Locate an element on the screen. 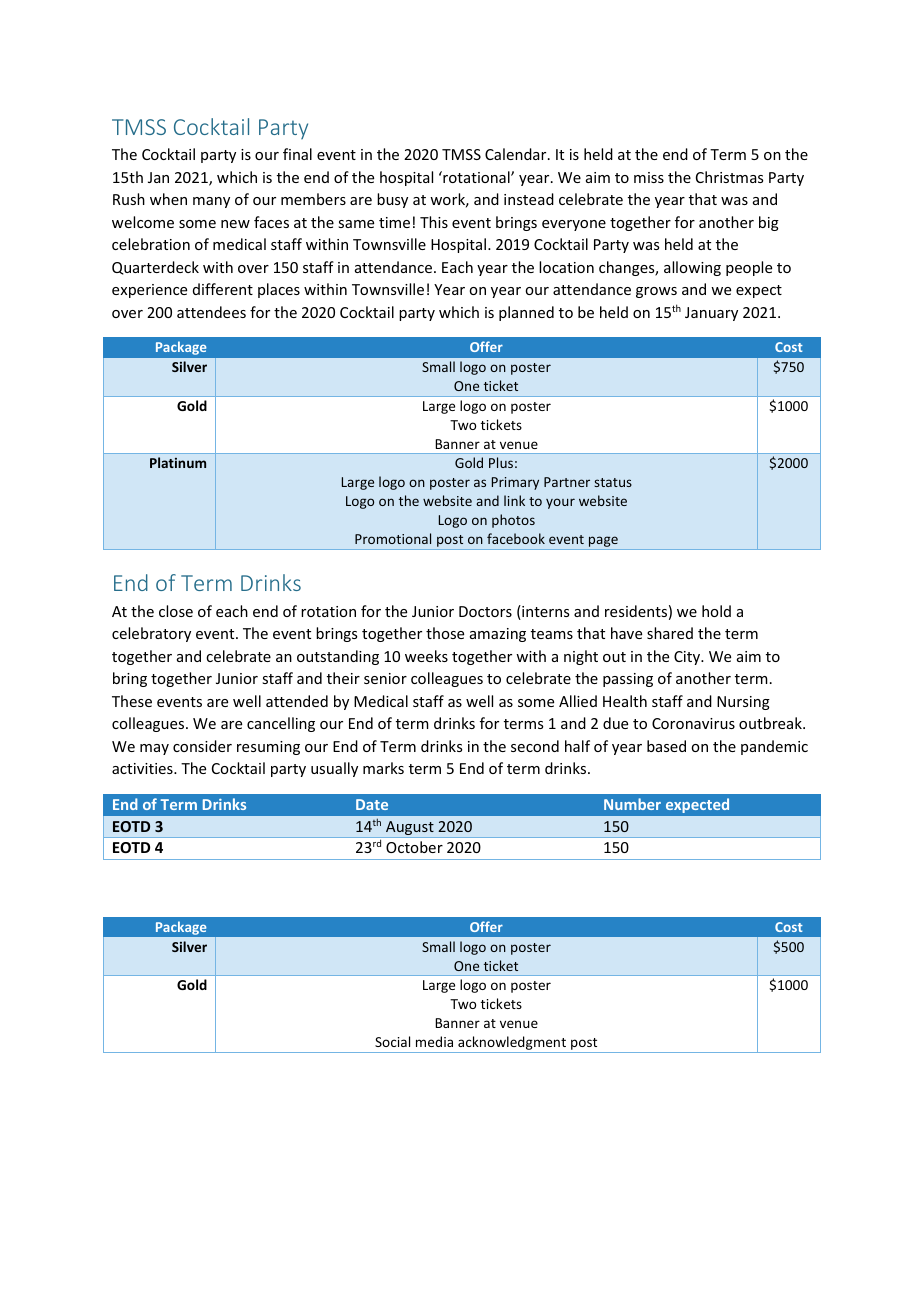 The height and width of the screenshot is (1308, 924). many is located at coordinates (211, 202).
